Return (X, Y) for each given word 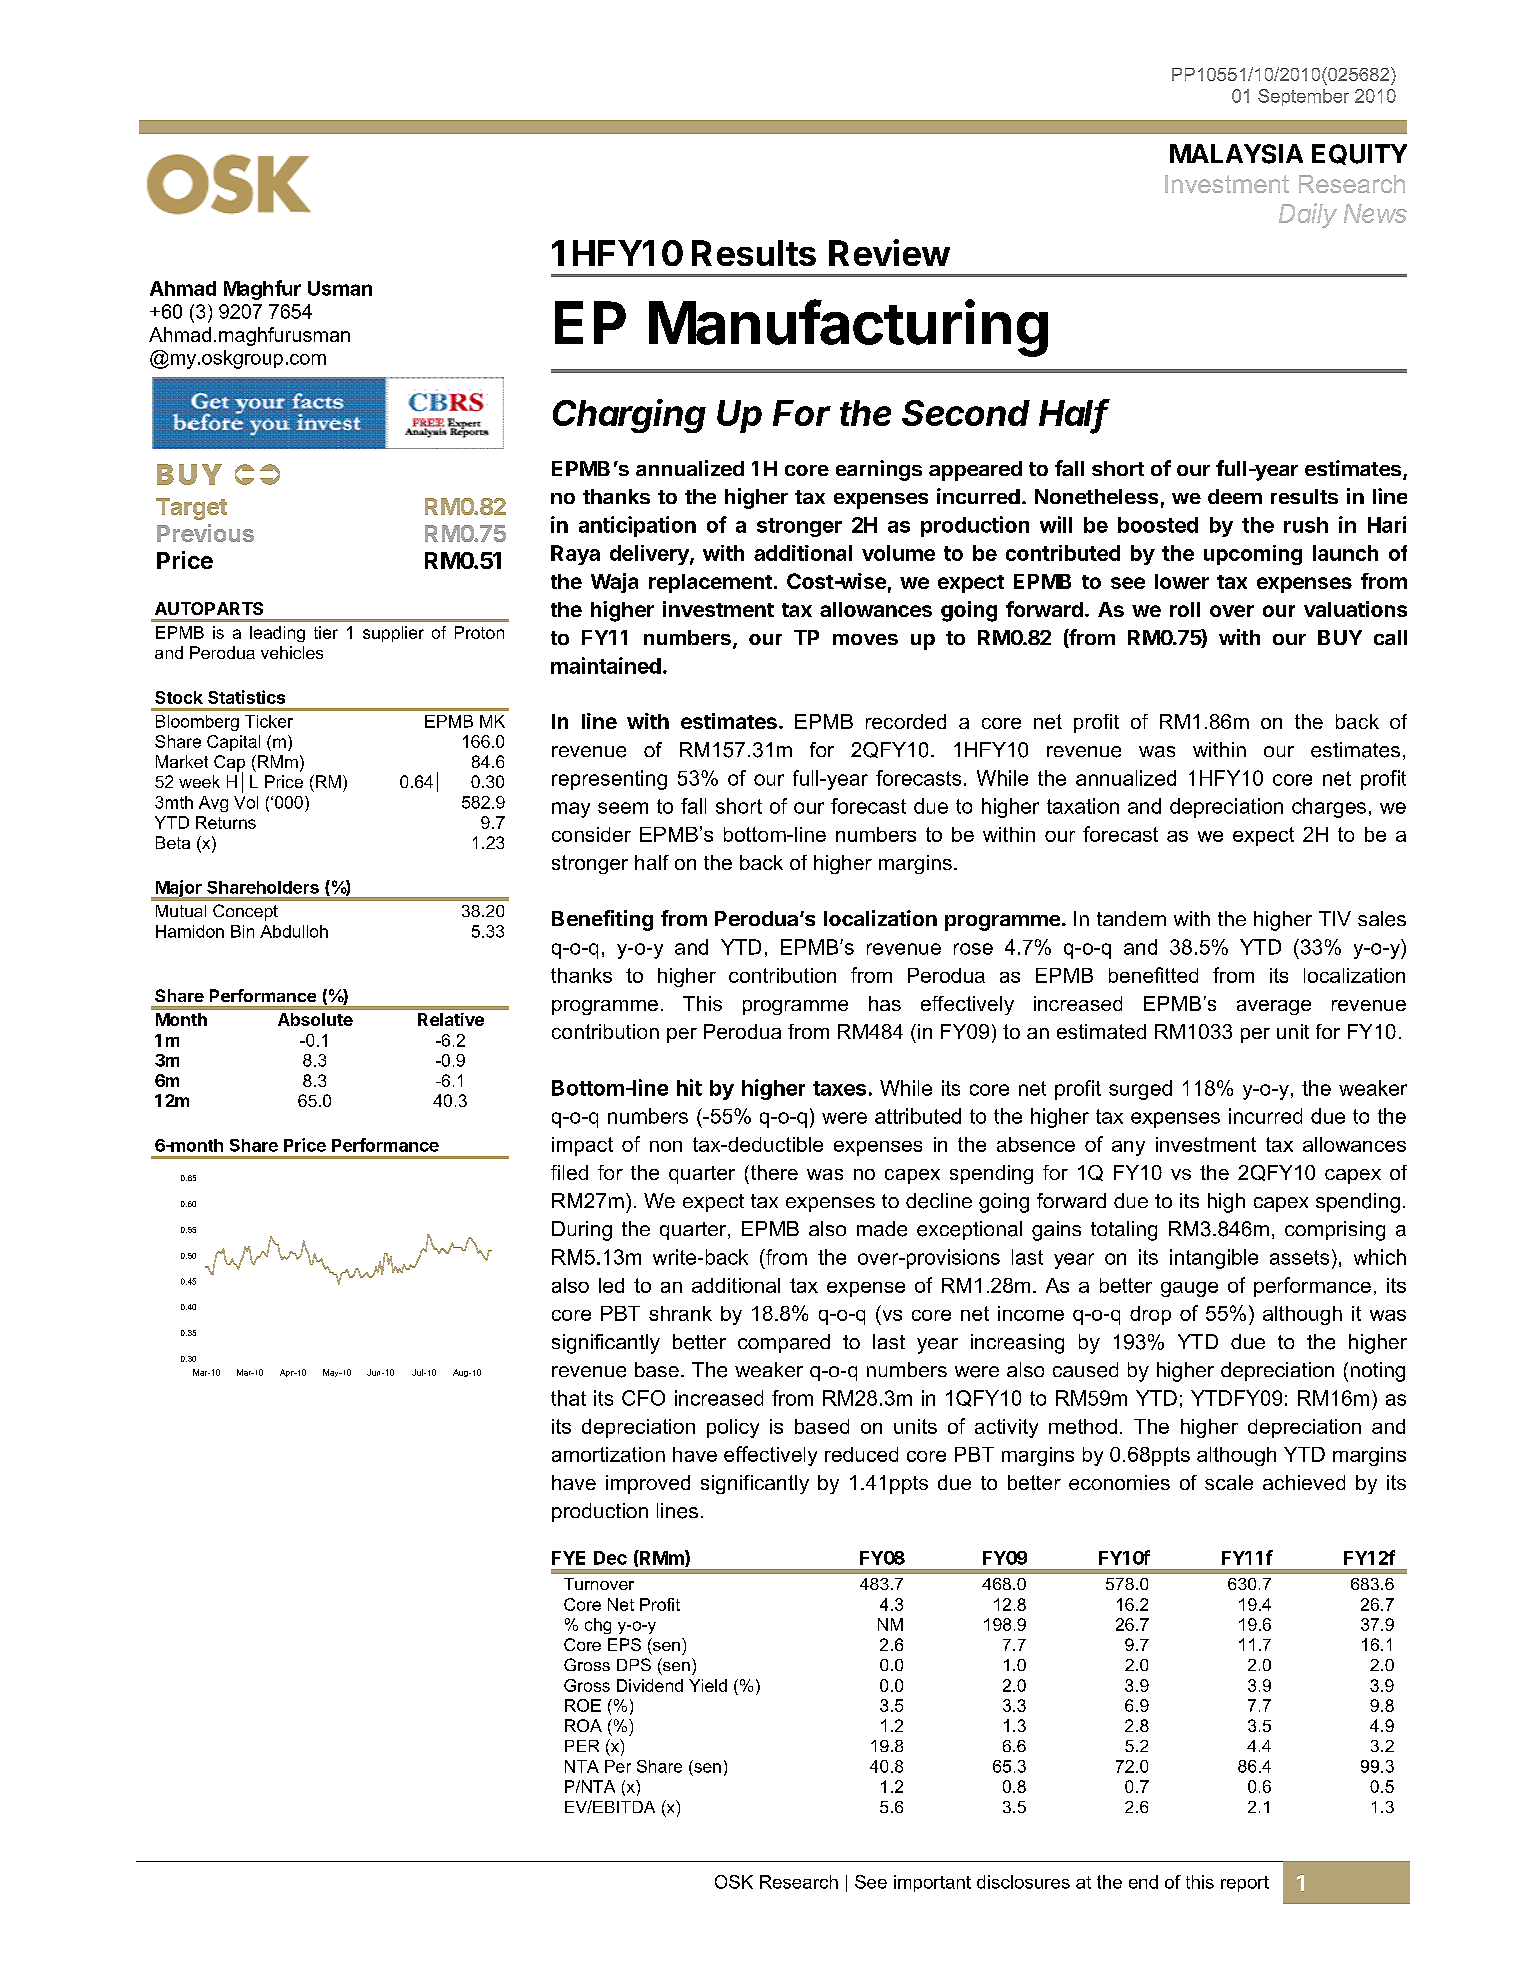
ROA (583, 1725)
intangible (1214, 1259)
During (582, 1231)
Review (889, 252)
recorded (906, 721)
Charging (629, 416)
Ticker (269, 721)
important (932, 1883)
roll (1185, 609)
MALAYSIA (1236, 154)
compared (784, 1343)
